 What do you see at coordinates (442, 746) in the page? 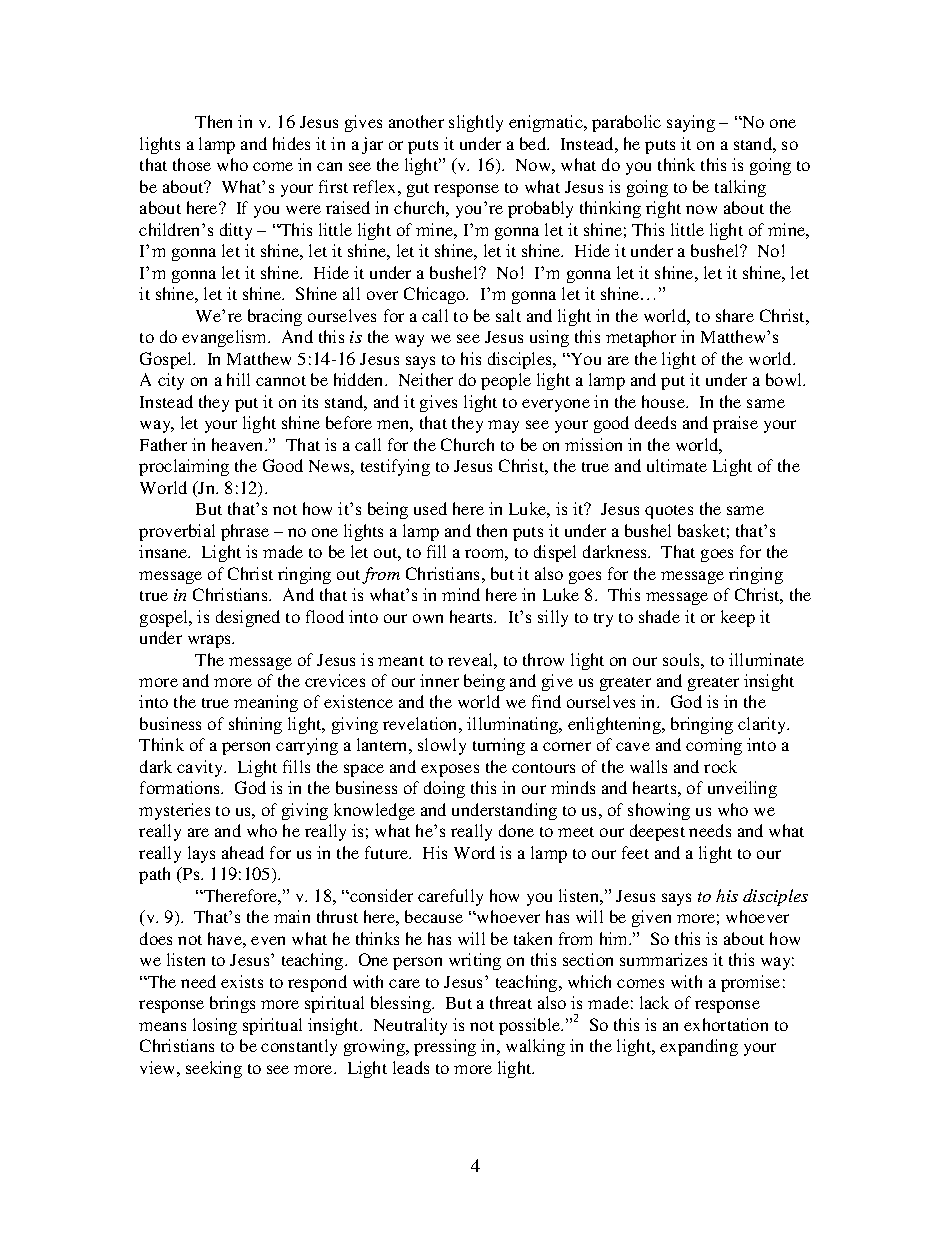
I see `slowly` at bounding box center [442, 746].
